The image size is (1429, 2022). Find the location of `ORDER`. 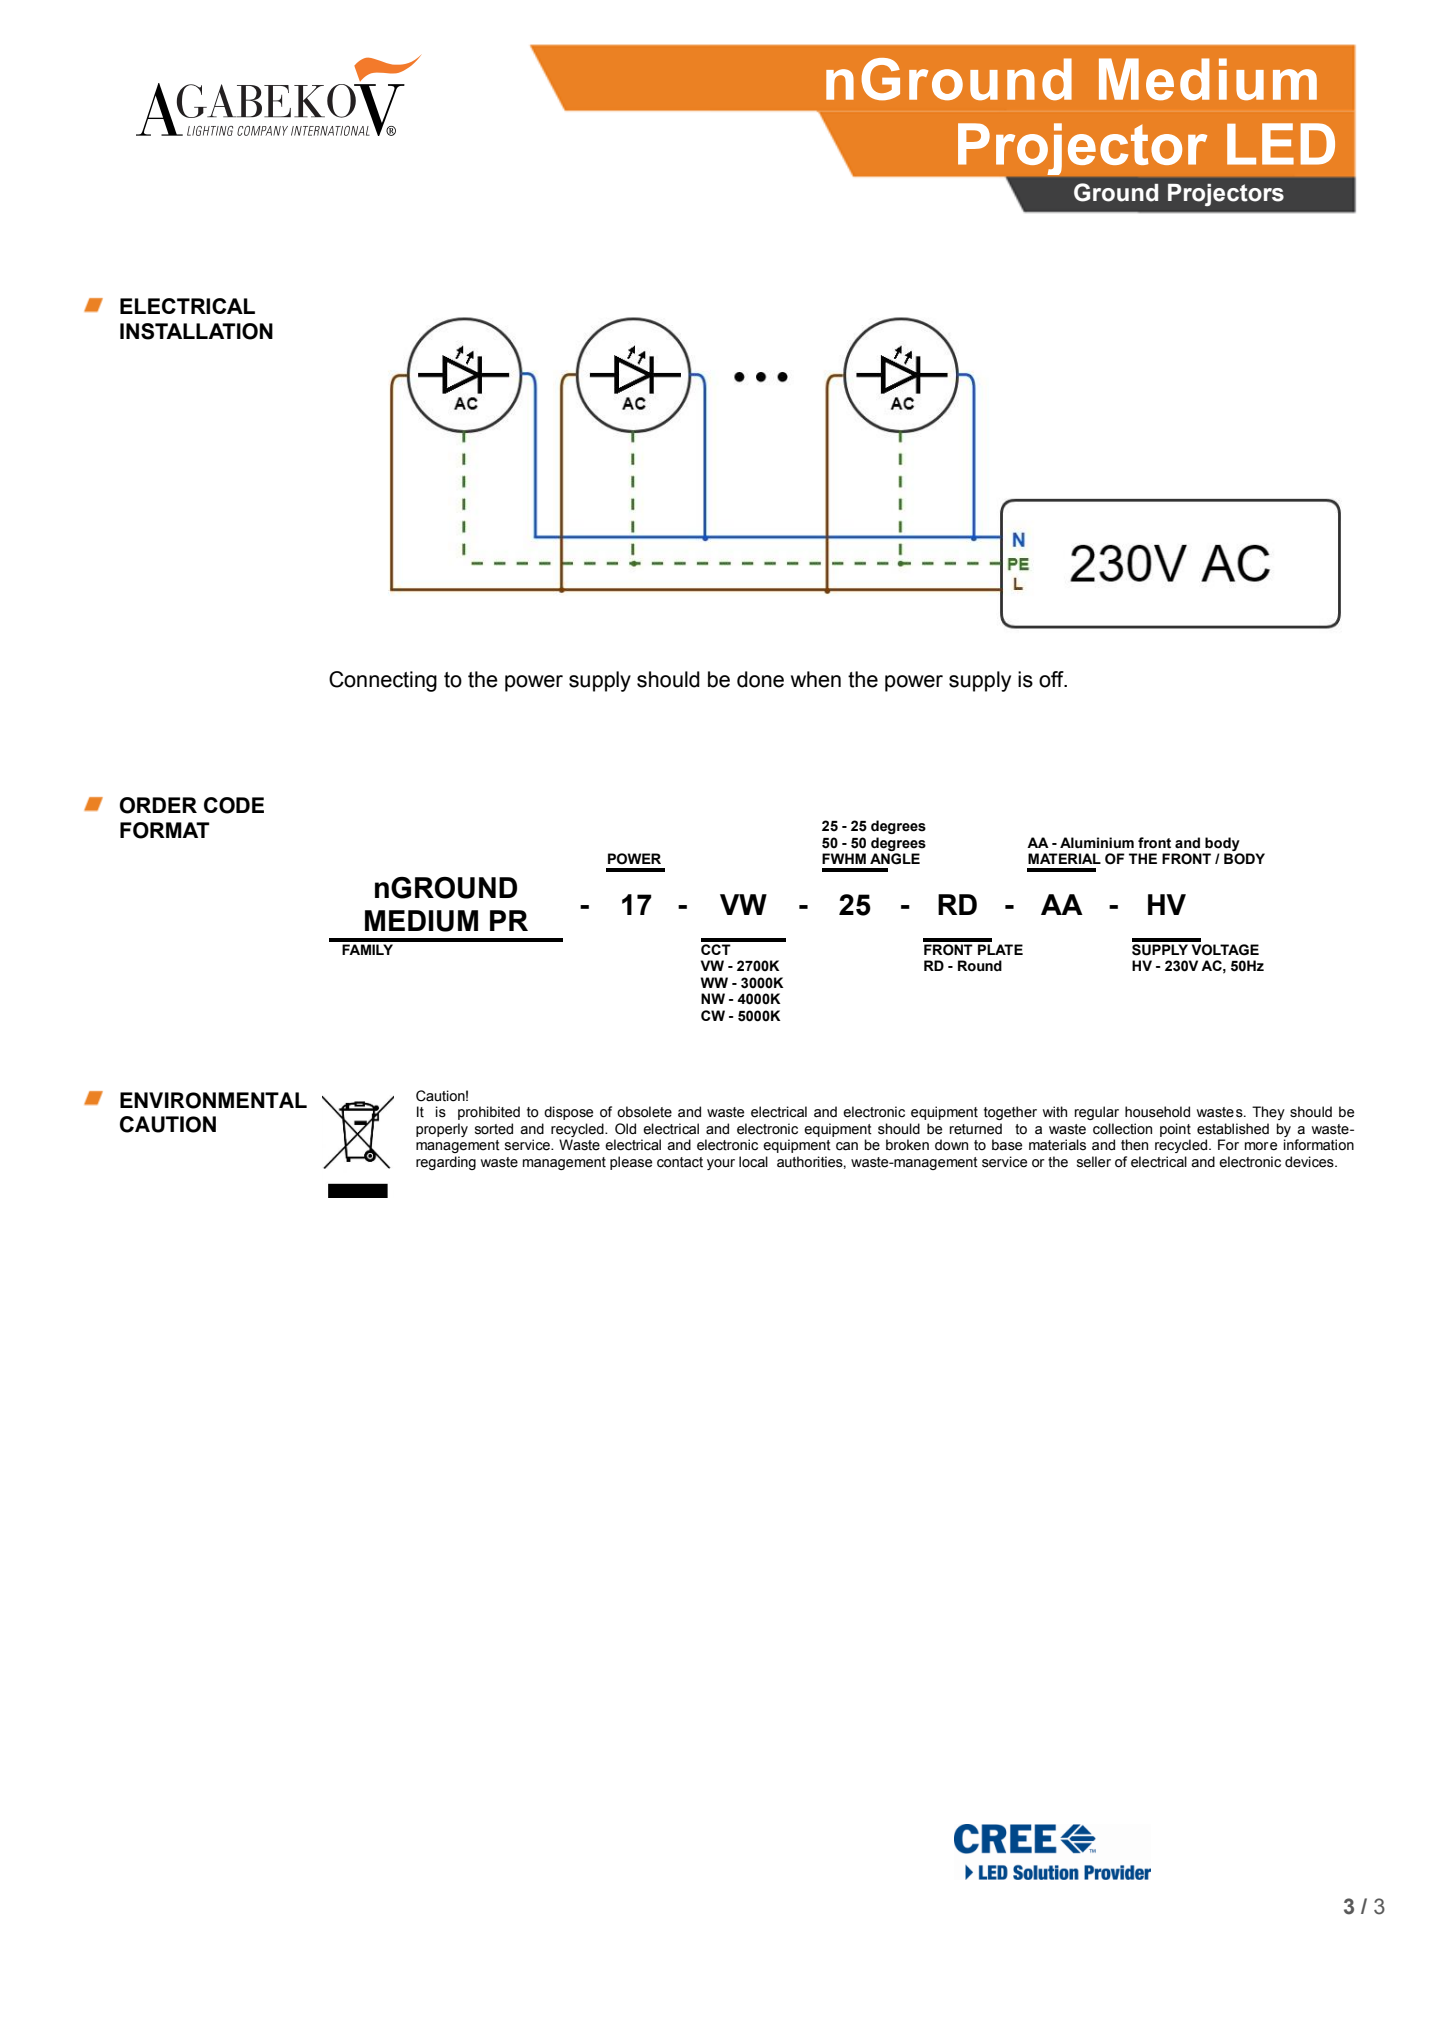

ORDER is located at coordinates (158, 805).
